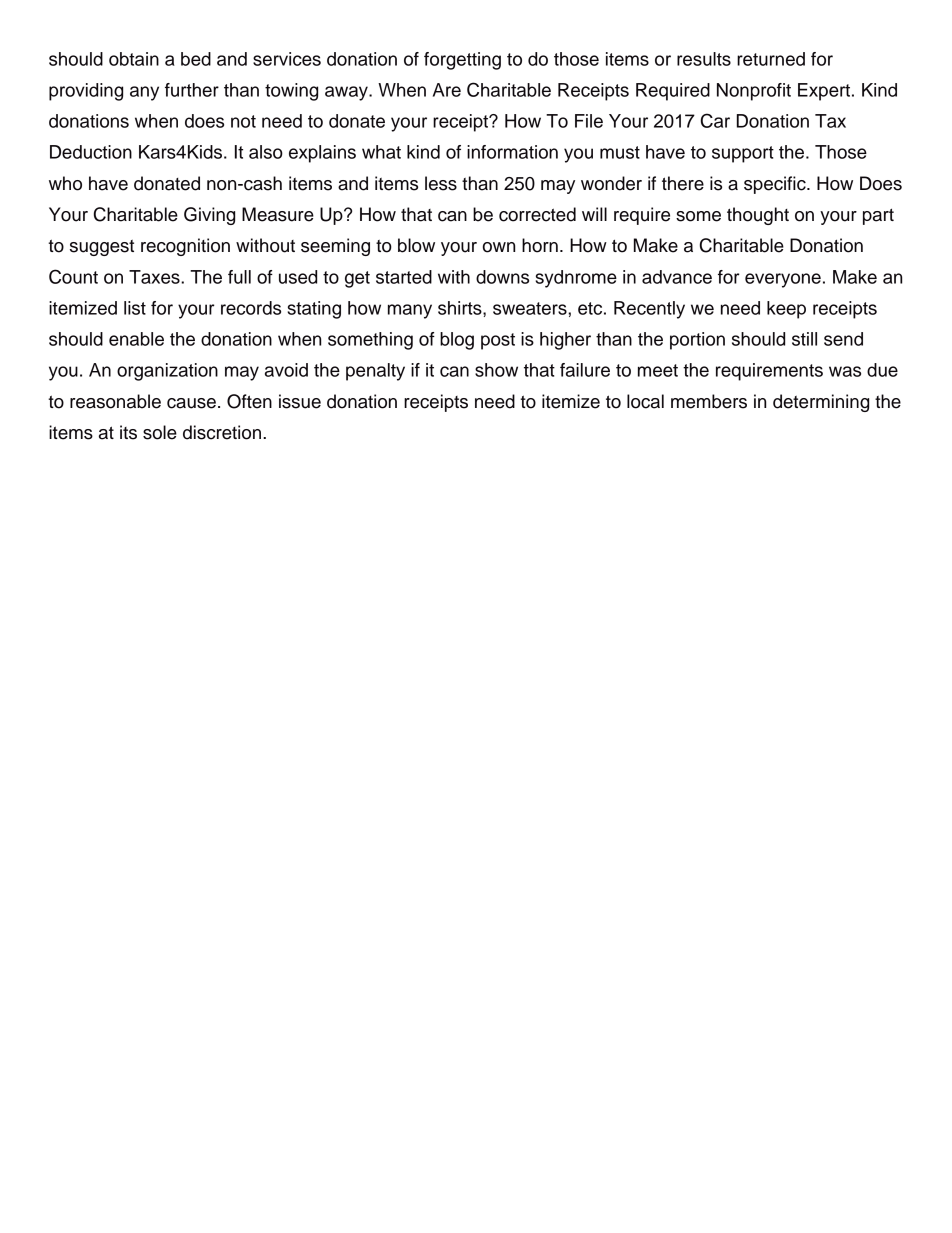  I want to click on recognition, so click(185, 247).
